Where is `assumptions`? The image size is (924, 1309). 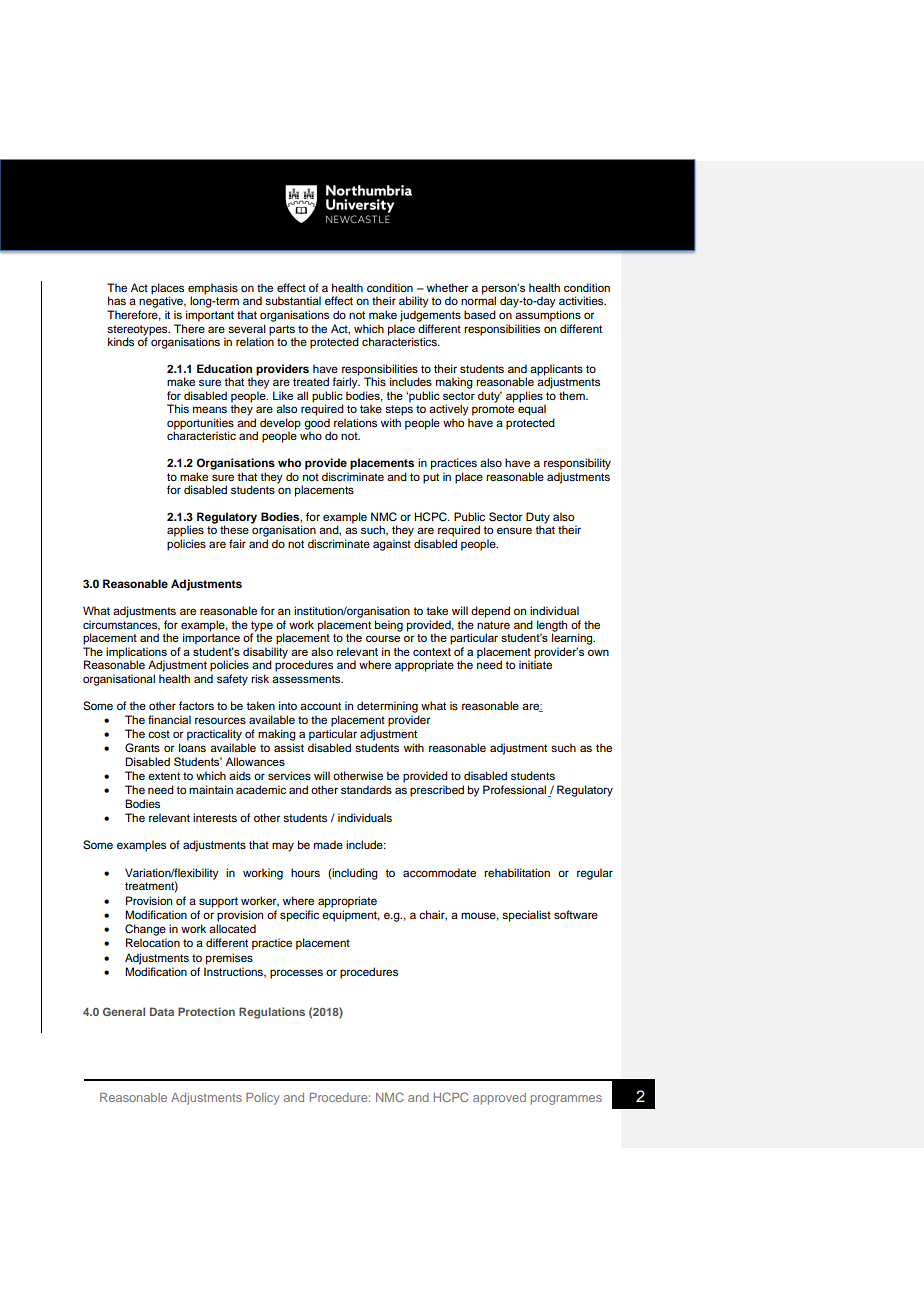 assumptions is located at coordinates (548, 316).
